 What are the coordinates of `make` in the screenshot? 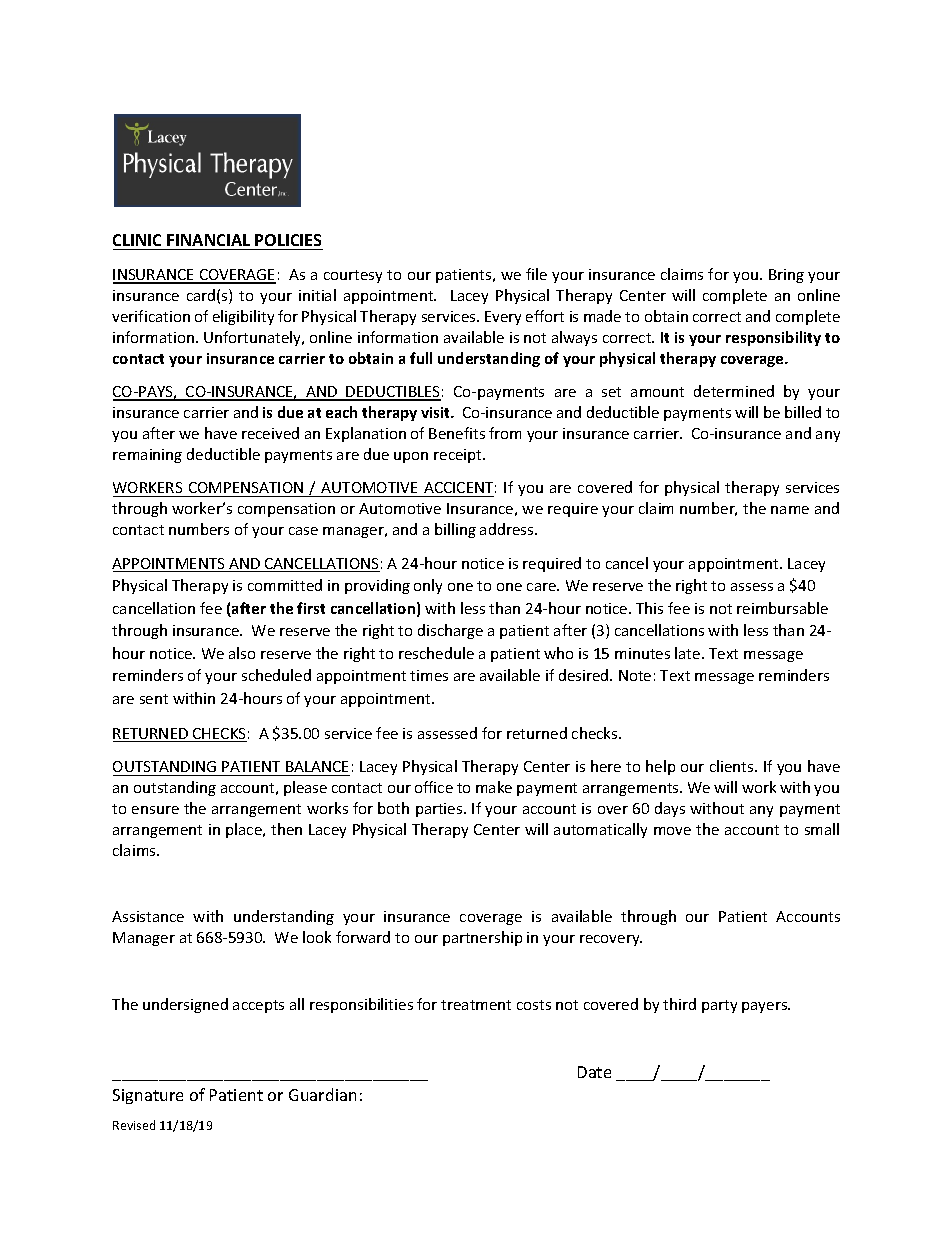 It's located at (494, 787).
